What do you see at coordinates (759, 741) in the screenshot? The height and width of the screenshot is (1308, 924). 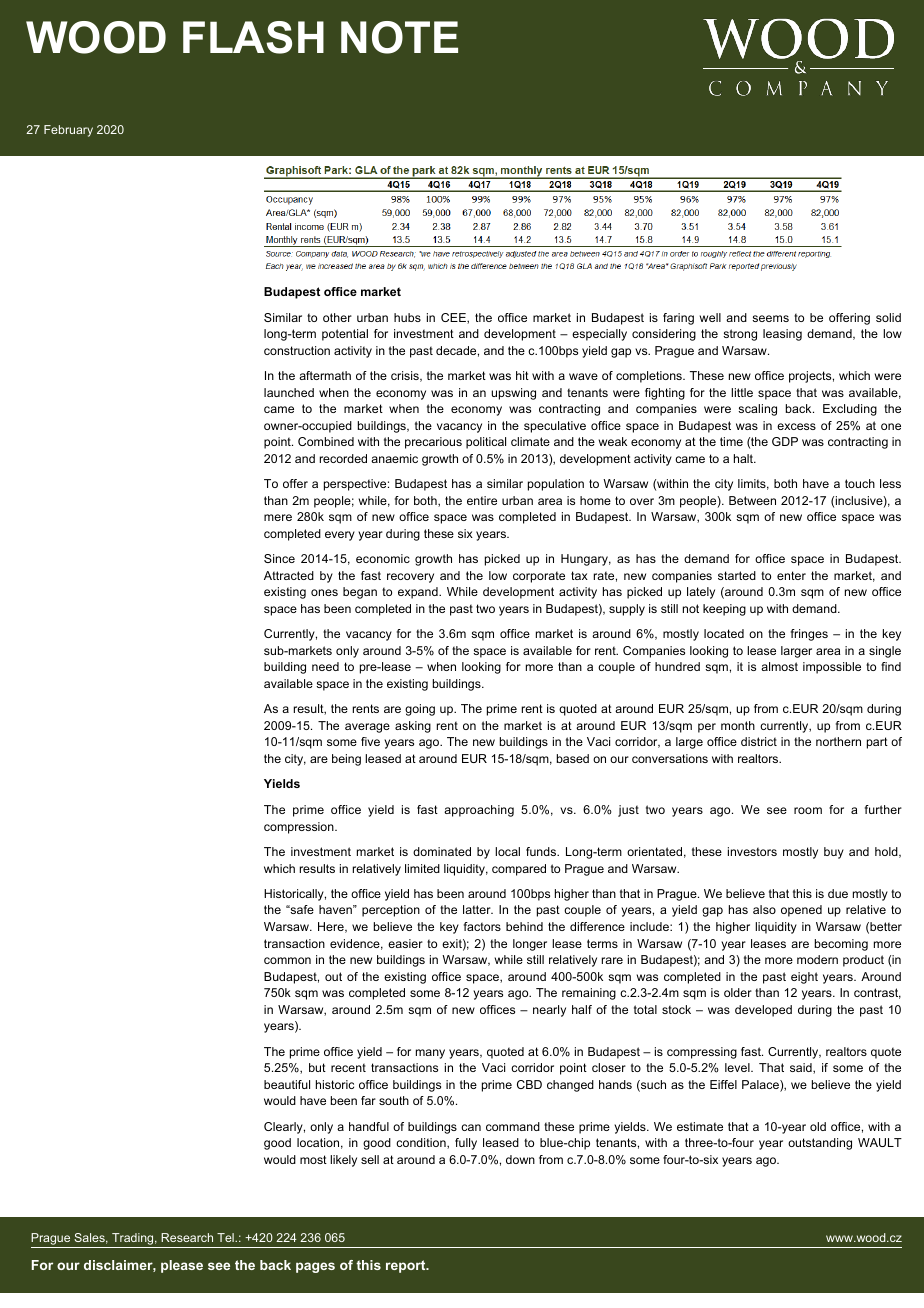 I see `district` at bounding box center [759, 741].
